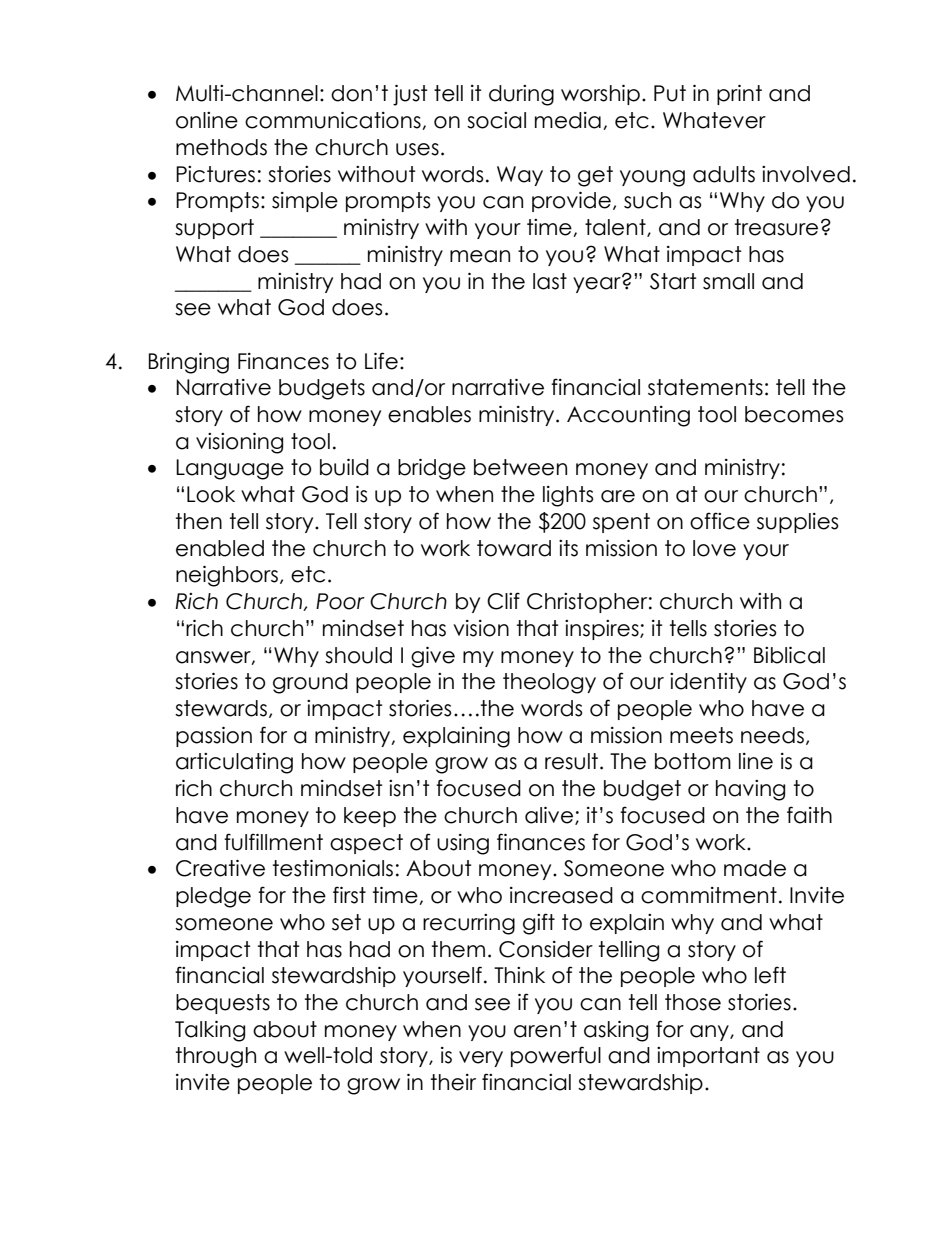 This screenshot has width=952, height=1233. What do you see at coordinates (496, 120) in the screenshot?
I see `social` at bounding box center [496, 120].
